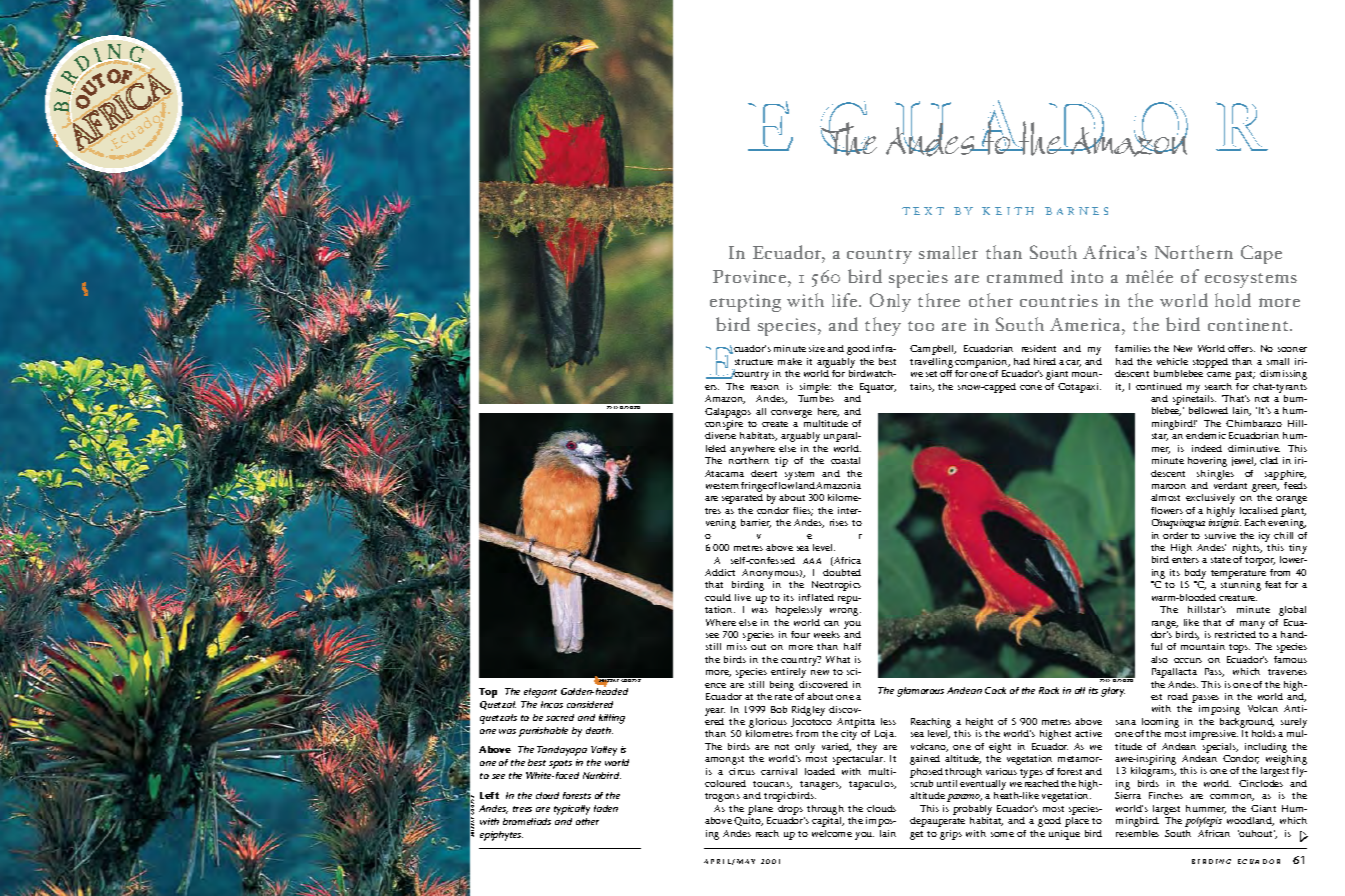  What do you see at coordinates (839, 522) in the document?
I see `rises` at bounding box center [839, 522].
